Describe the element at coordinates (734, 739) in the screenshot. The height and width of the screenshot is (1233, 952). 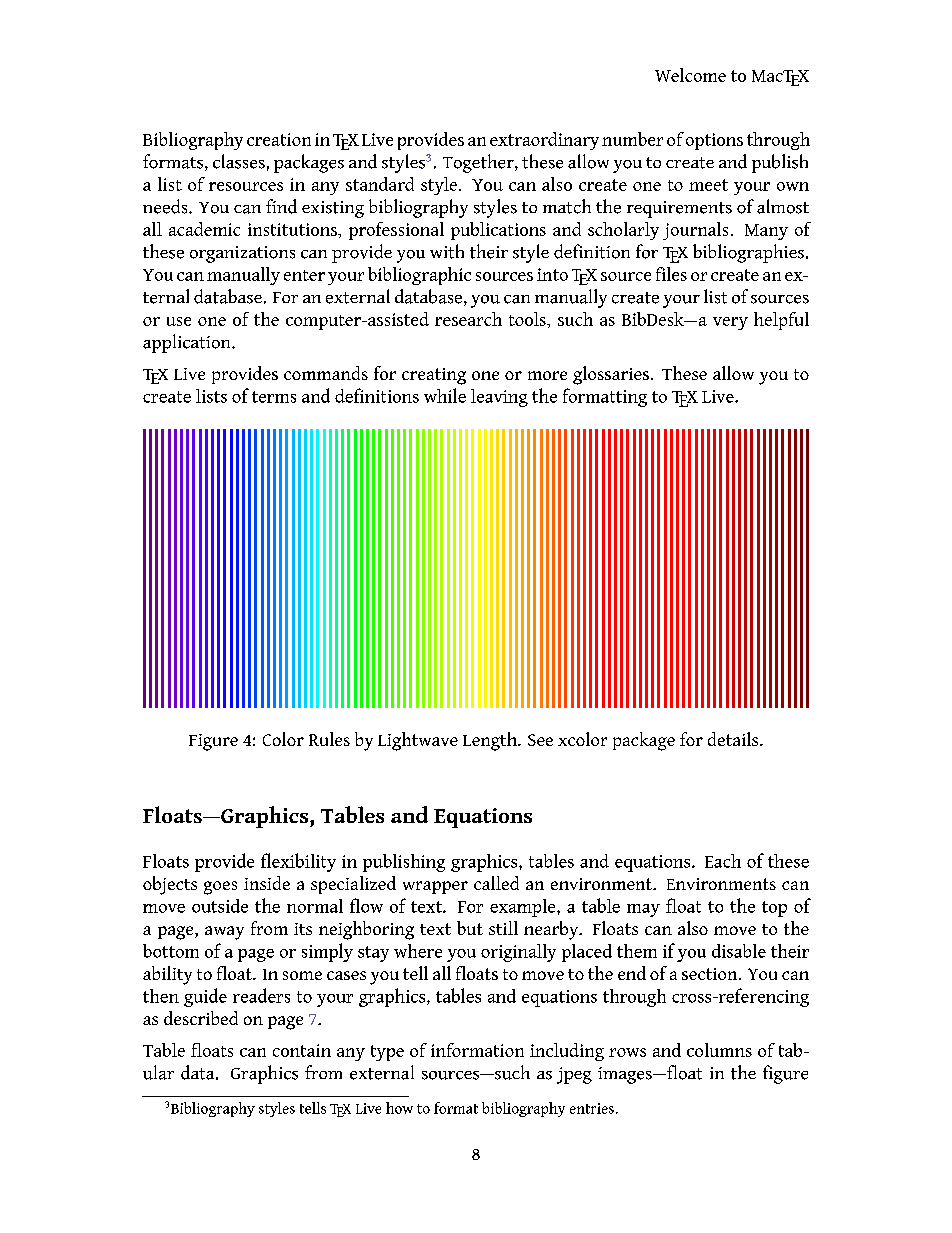
I see `details` at that location.
